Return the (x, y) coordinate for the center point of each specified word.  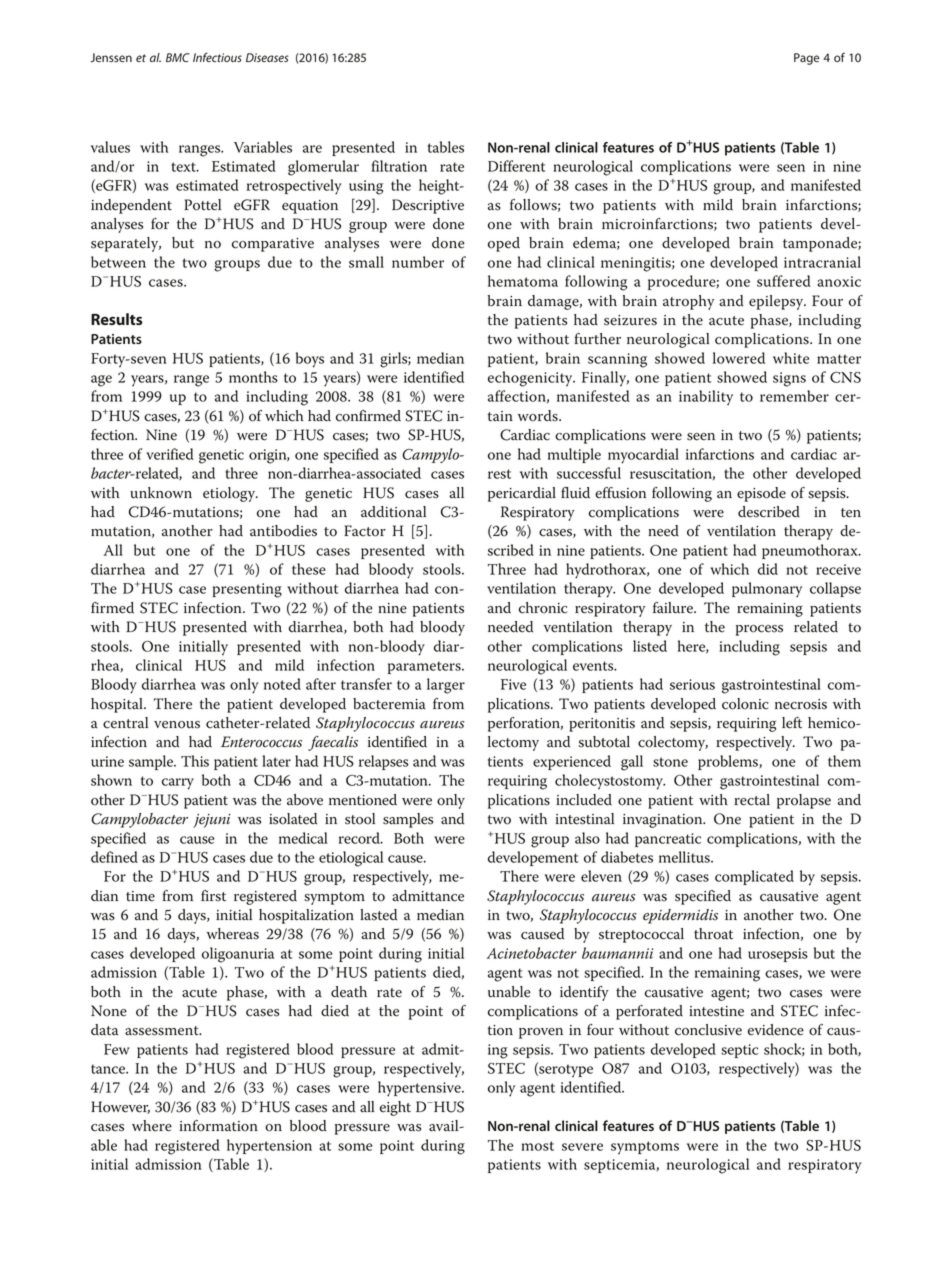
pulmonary (767, 590)
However (120, 1107)
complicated (754, 877)
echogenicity (531, 379)
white (791, 358)
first (213, 896)
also (587, 838)
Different (516, 166)
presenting (247, 590)
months (253, 377)
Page (807, 59)
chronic (543, 608)
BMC (177, 57)
